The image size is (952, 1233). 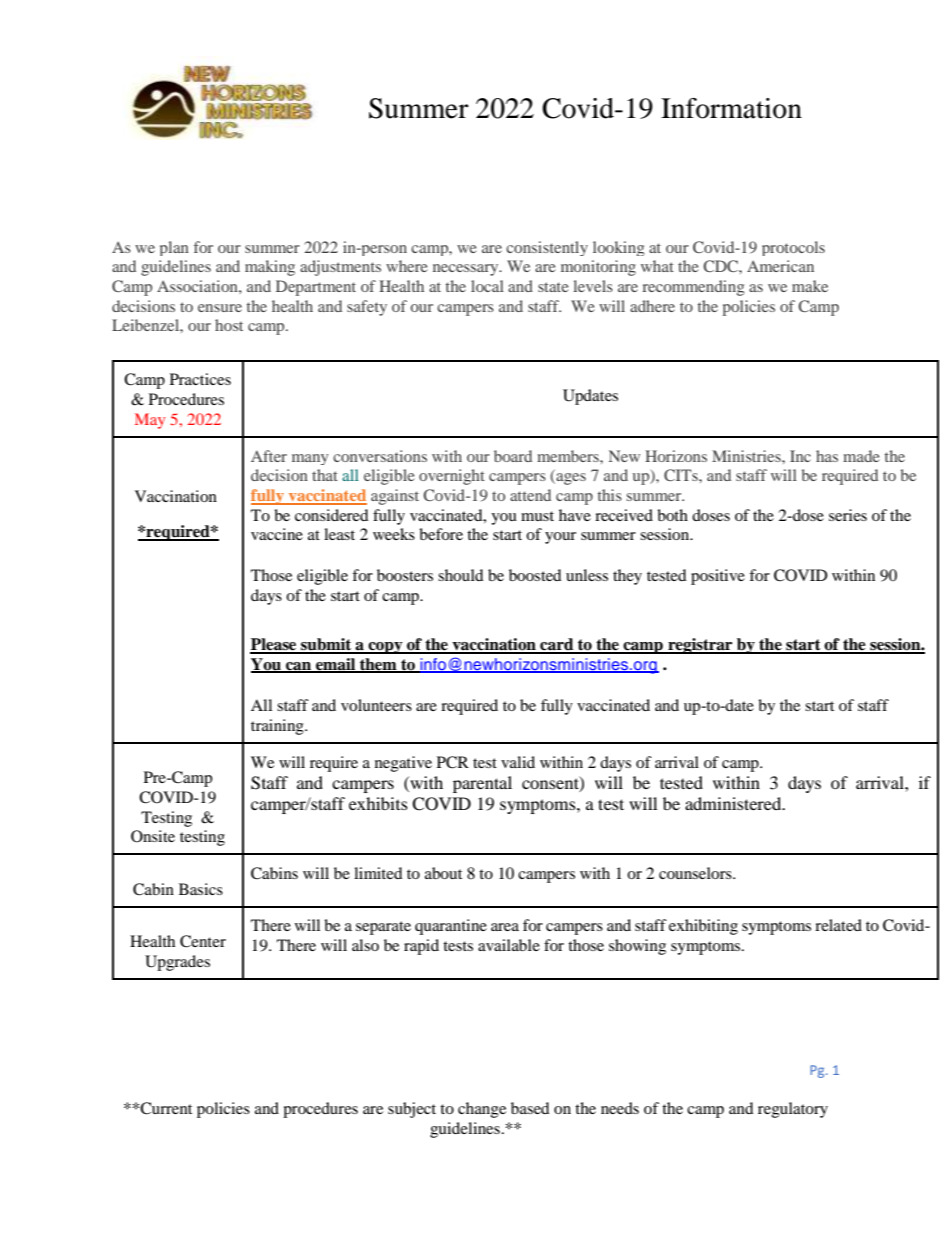 What do you see at coordinates (800, 456) in the screenshot?
I see `Inc` at bounding box center [800, 456].
